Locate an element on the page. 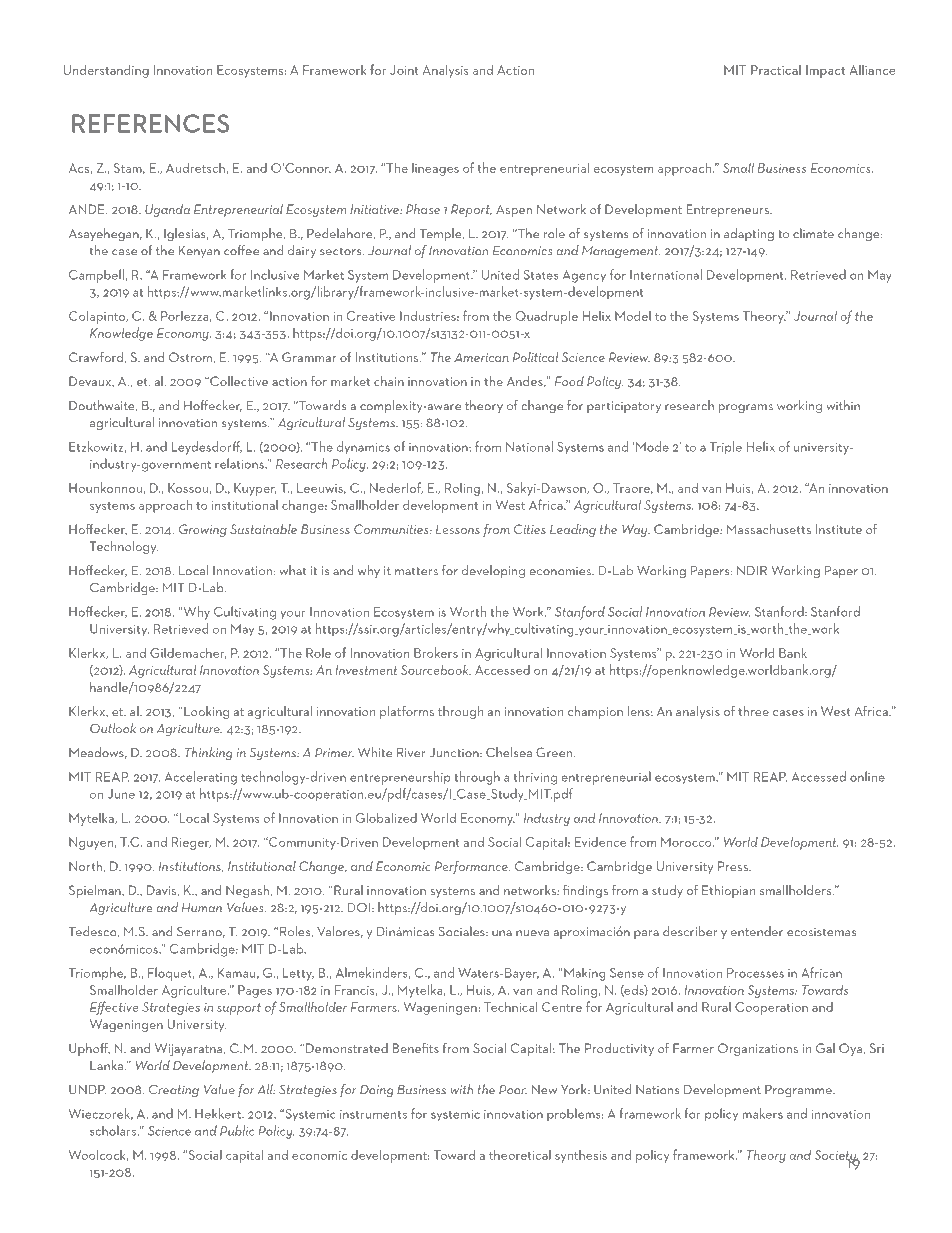 This page has width=952, height=1233. Food is located at coordinates (569, 381).
